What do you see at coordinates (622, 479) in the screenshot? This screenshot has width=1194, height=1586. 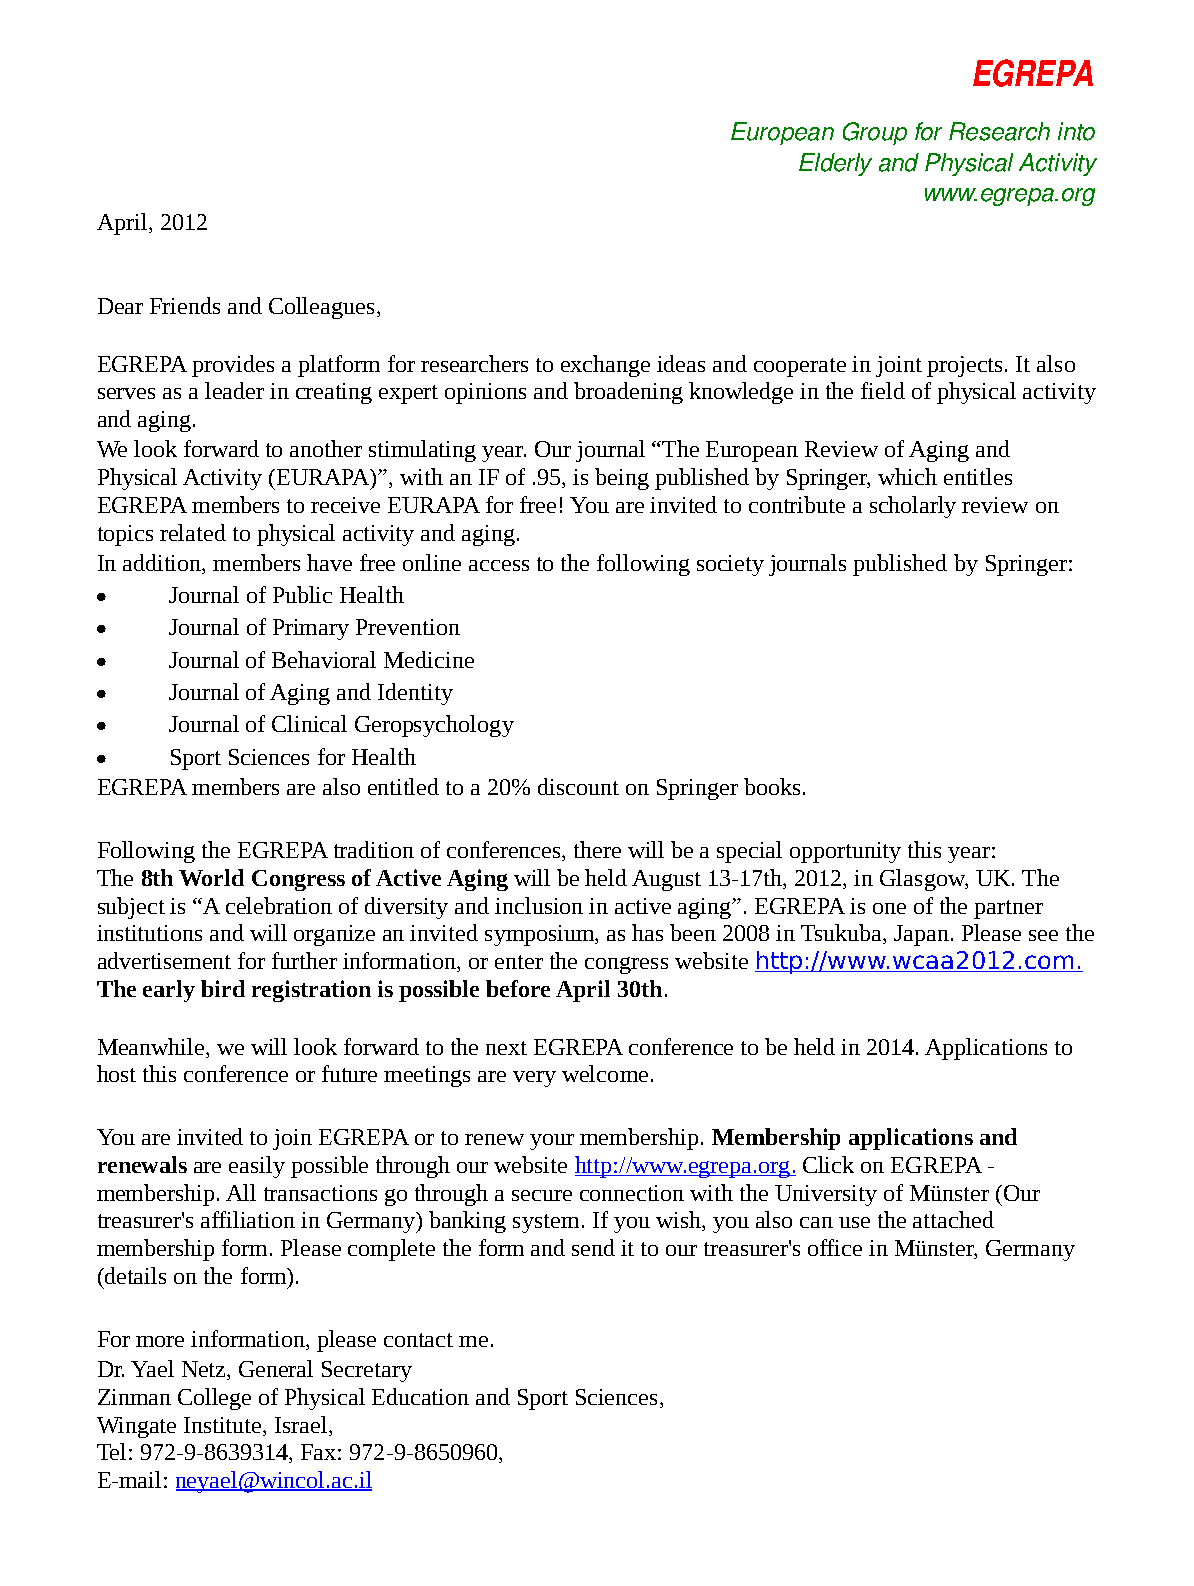 I see `being` at bounding box center [622, 479].
